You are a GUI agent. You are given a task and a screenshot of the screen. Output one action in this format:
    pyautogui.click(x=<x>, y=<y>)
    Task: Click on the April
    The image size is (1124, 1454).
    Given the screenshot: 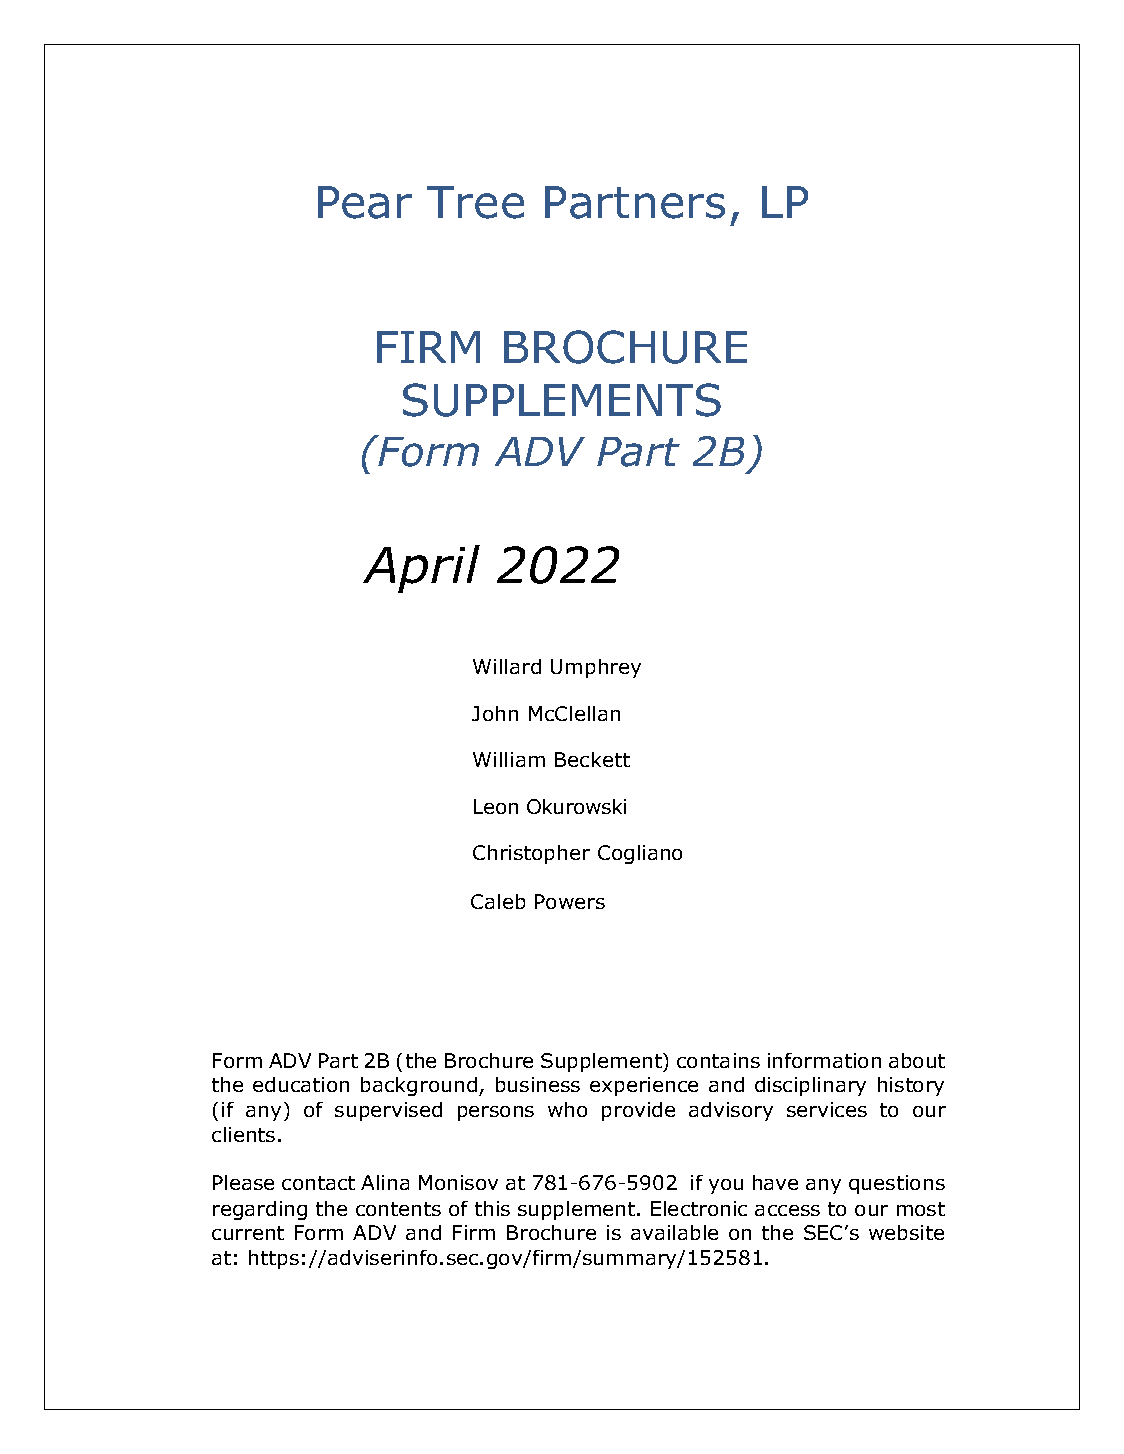 What is the action you would take?
    pyautogui.click(x=421, y=569)
